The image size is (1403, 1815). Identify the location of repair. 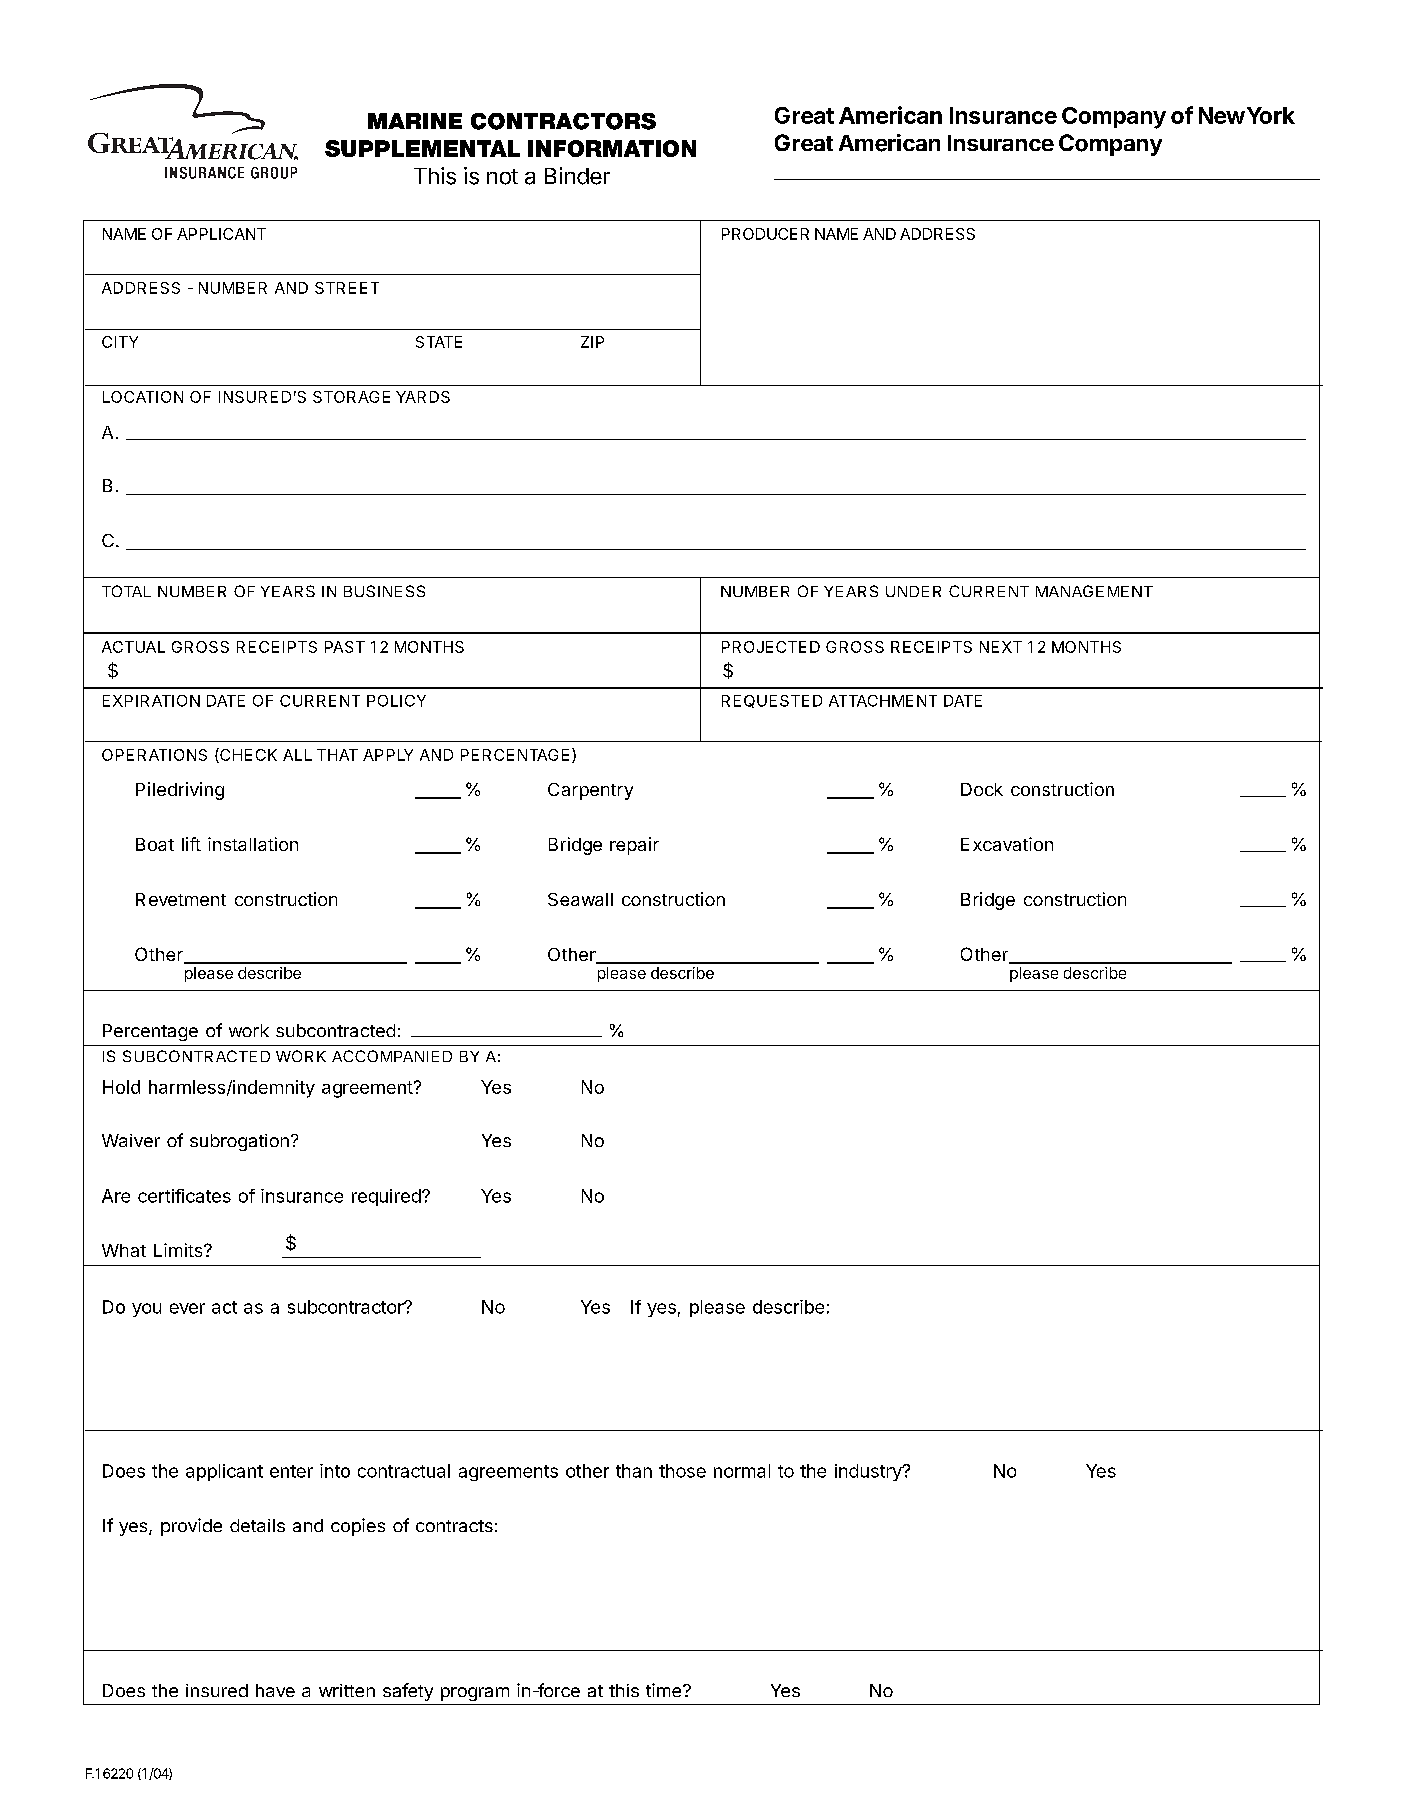
(634, 846).
